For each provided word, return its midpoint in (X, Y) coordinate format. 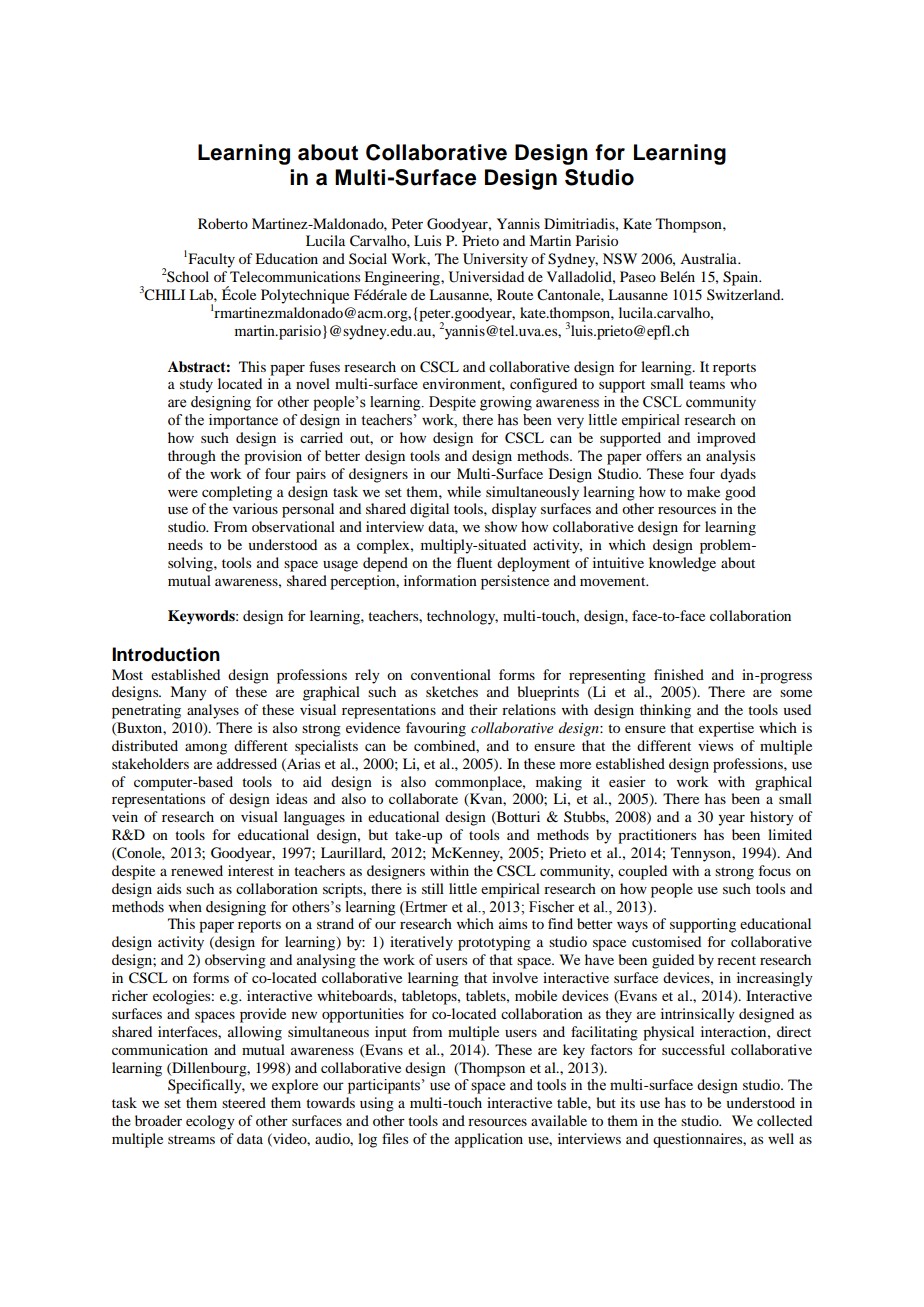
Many (188, 693)
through (192, 457)
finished (679, 674)
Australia (709, 258)
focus (775, 870)
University (495, 260)
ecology (210, 1122)
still (433, 888)
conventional (451, 674)
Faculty (210, 260)
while (464, 491)
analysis (730, 457)
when (185, 907)
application (489, 1140)
